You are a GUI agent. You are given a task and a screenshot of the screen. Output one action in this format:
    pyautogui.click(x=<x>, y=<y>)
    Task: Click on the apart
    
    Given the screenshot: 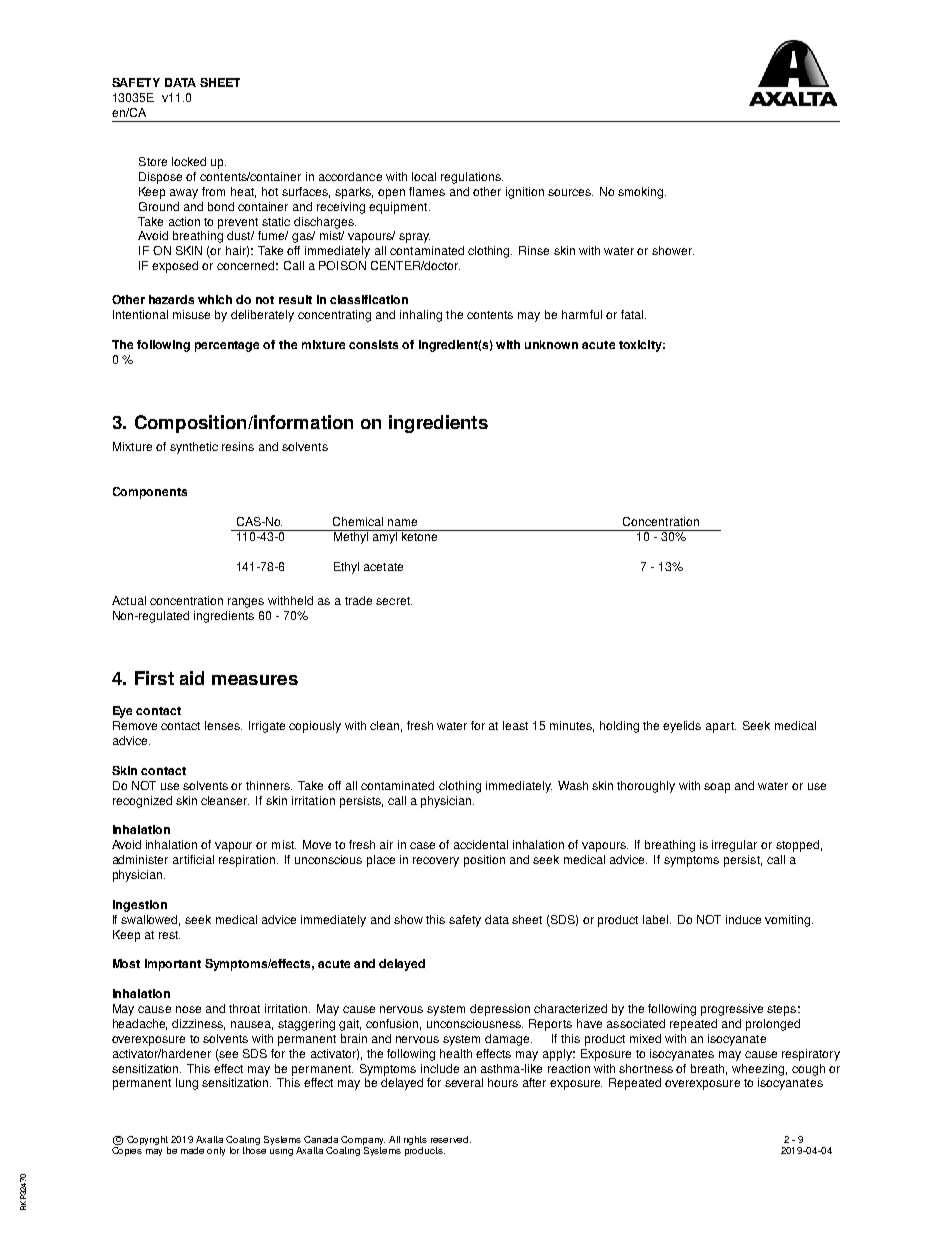 What is the action you would take?
    pyautogui.click(x=721, y=727)
